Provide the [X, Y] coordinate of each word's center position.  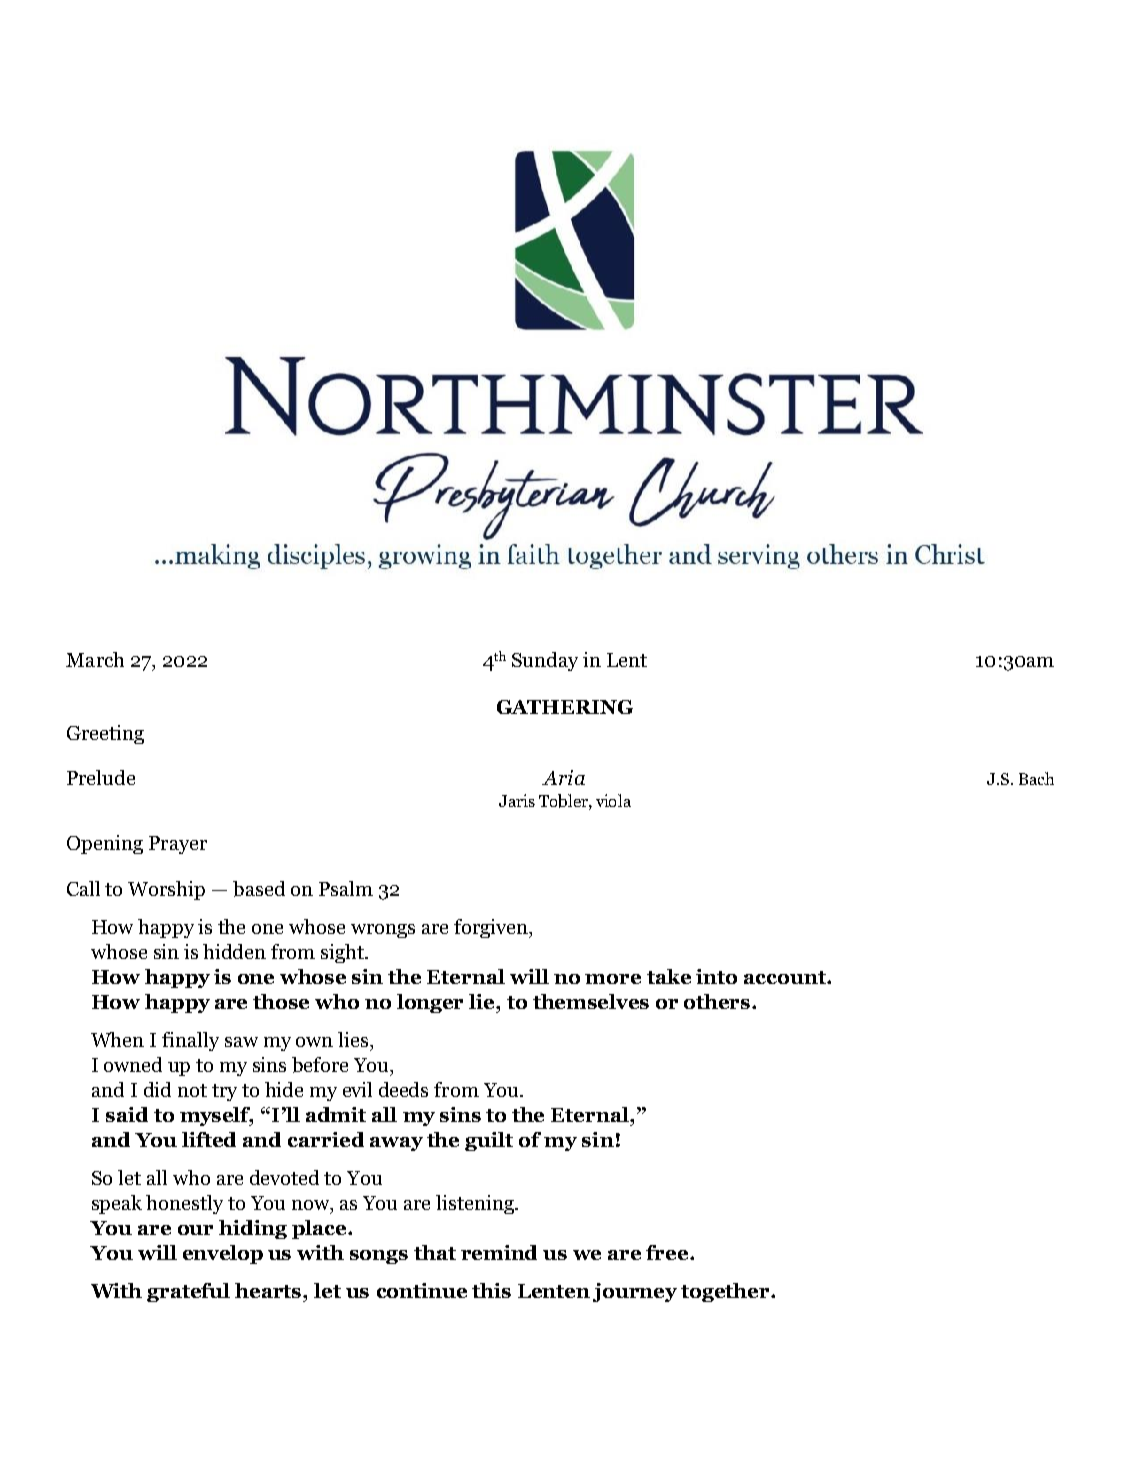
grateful [188, 1292]
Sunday [545, 661]
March [95, 659]
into [716, 976]
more [613, 979]
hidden [234, 951]
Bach [1036, 778]
